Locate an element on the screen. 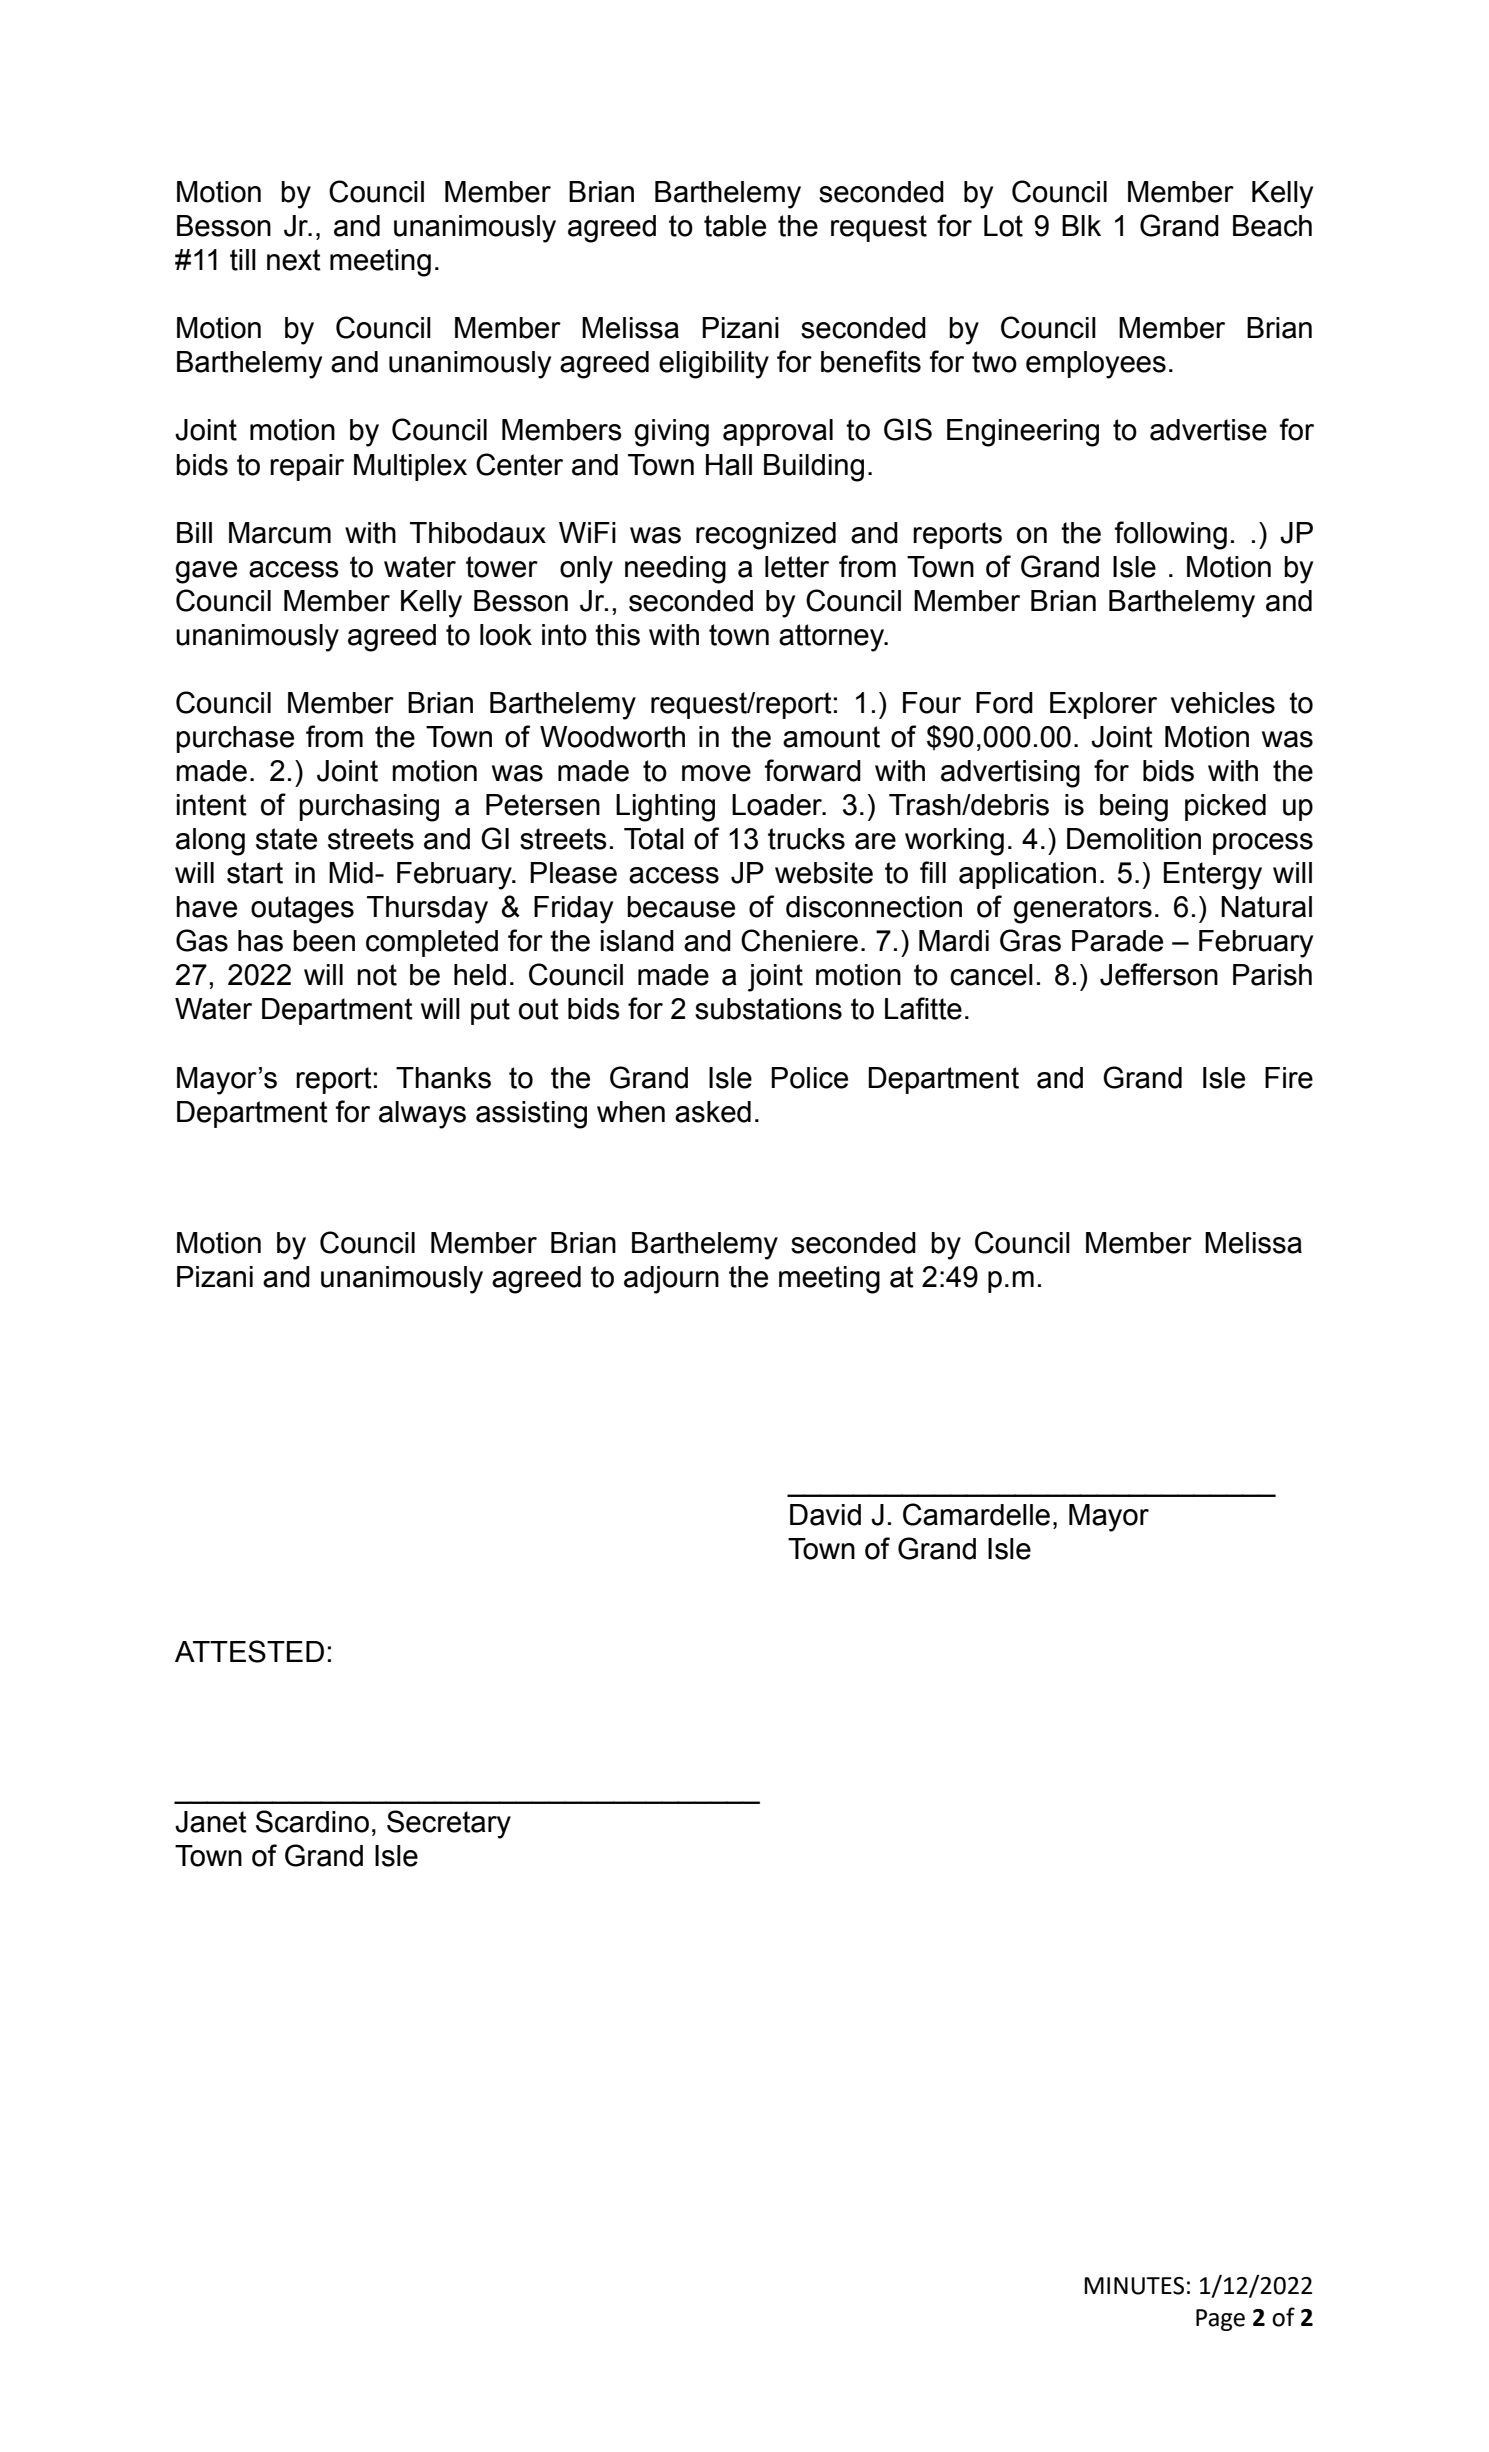 This screenshot has height=2452, width=1489. table is located at coordinates (735, 226).
